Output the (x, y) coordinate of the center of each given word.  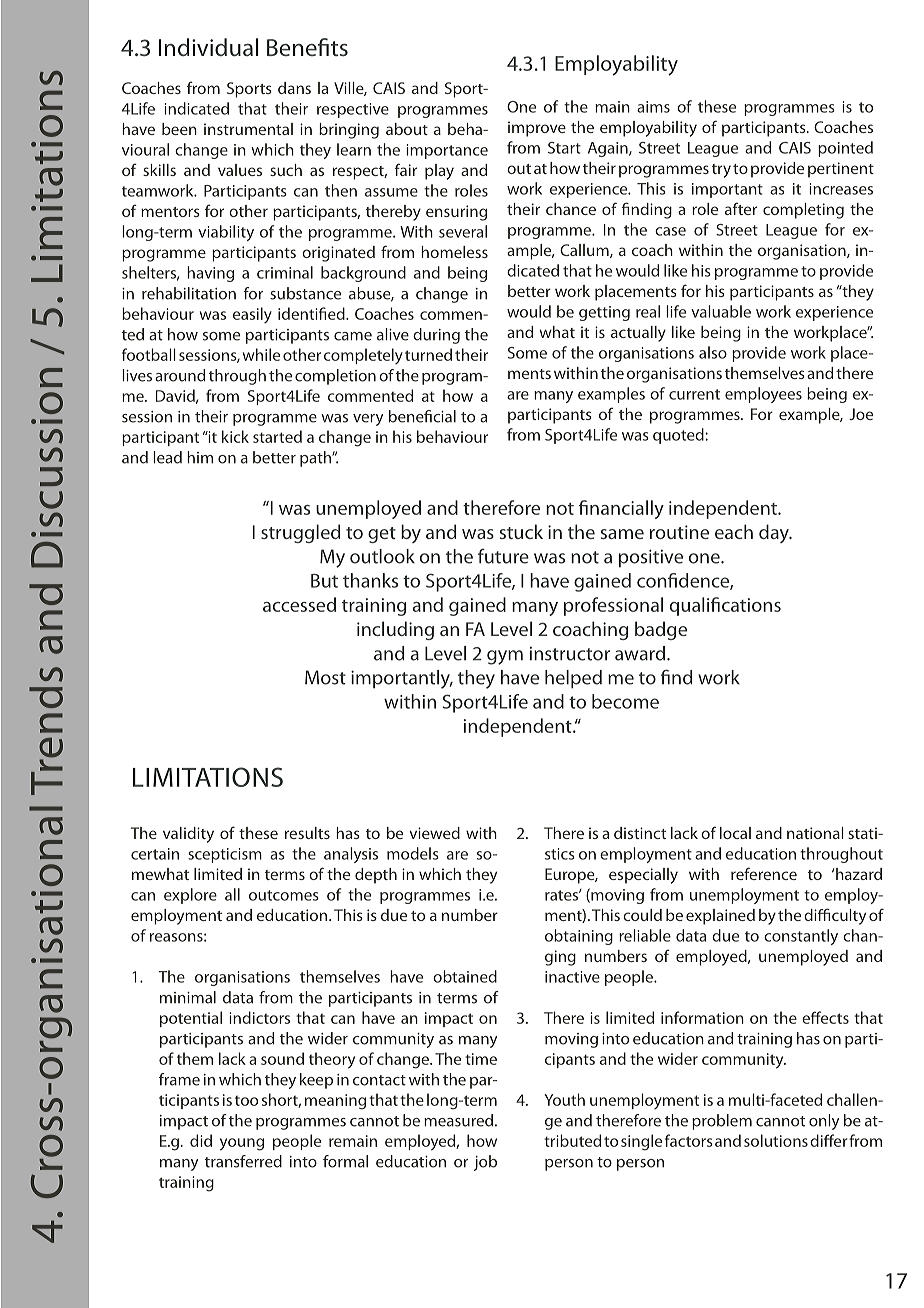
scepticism (225, 855)
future (503, 556)
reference (764, 873)
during (436, 336)
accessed (299, 604)
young (242, 1144)
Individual (209, 47)
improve (537, 129)
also (713, 352)
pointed (845, 149)
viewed (434, 833)
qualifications (725, 606)
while (261, 354)
